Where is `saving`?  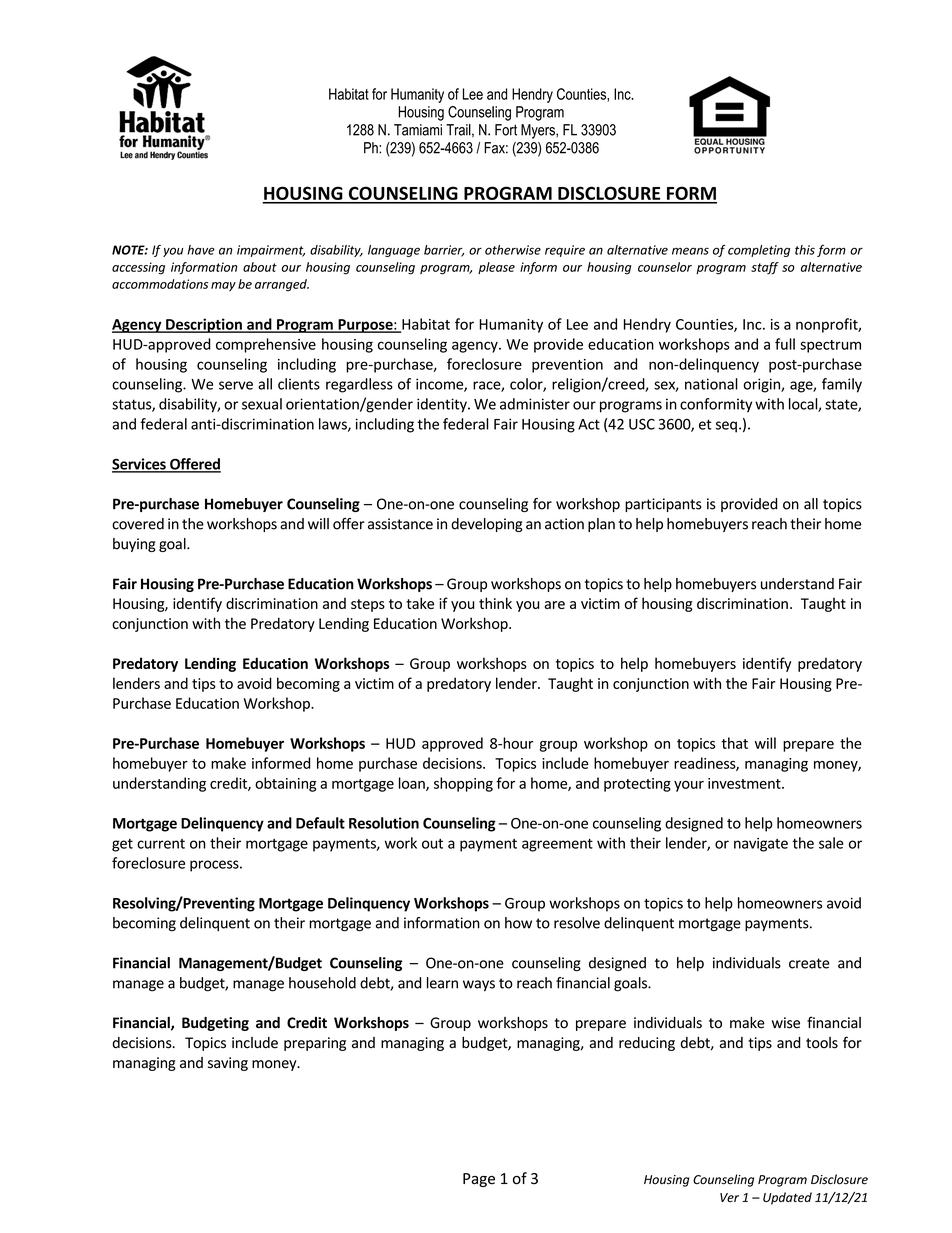
saving is located at coordinates (228, 1064).
